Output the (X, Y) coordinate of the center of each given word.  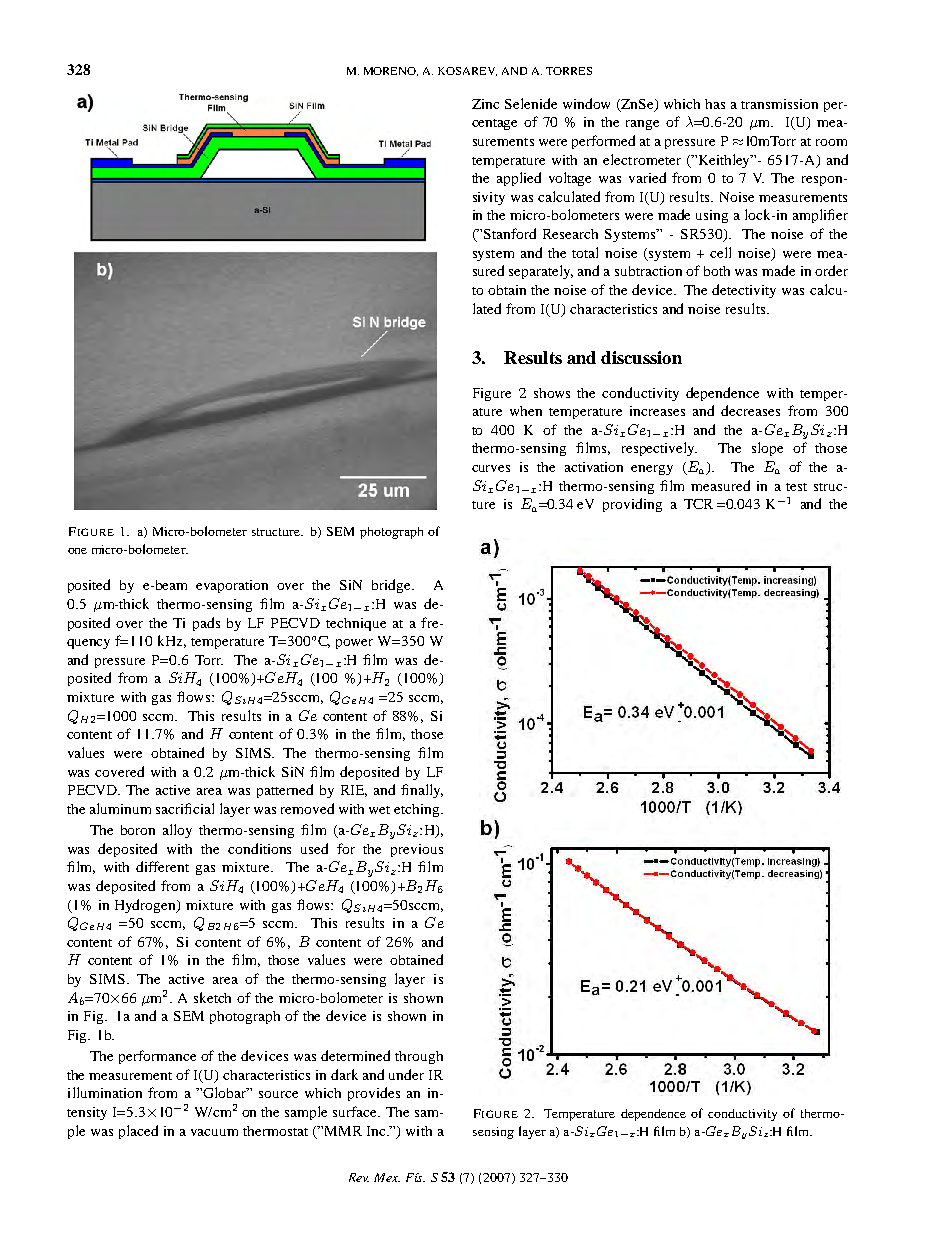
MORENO (391, 71)
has (715, 104)
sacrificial (185, 808)
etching (418, 810)
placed (138, 1132)
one (77, 551)
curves (491, 468)
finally (422, 791)
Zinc (485, 104)
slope (767, 449)
